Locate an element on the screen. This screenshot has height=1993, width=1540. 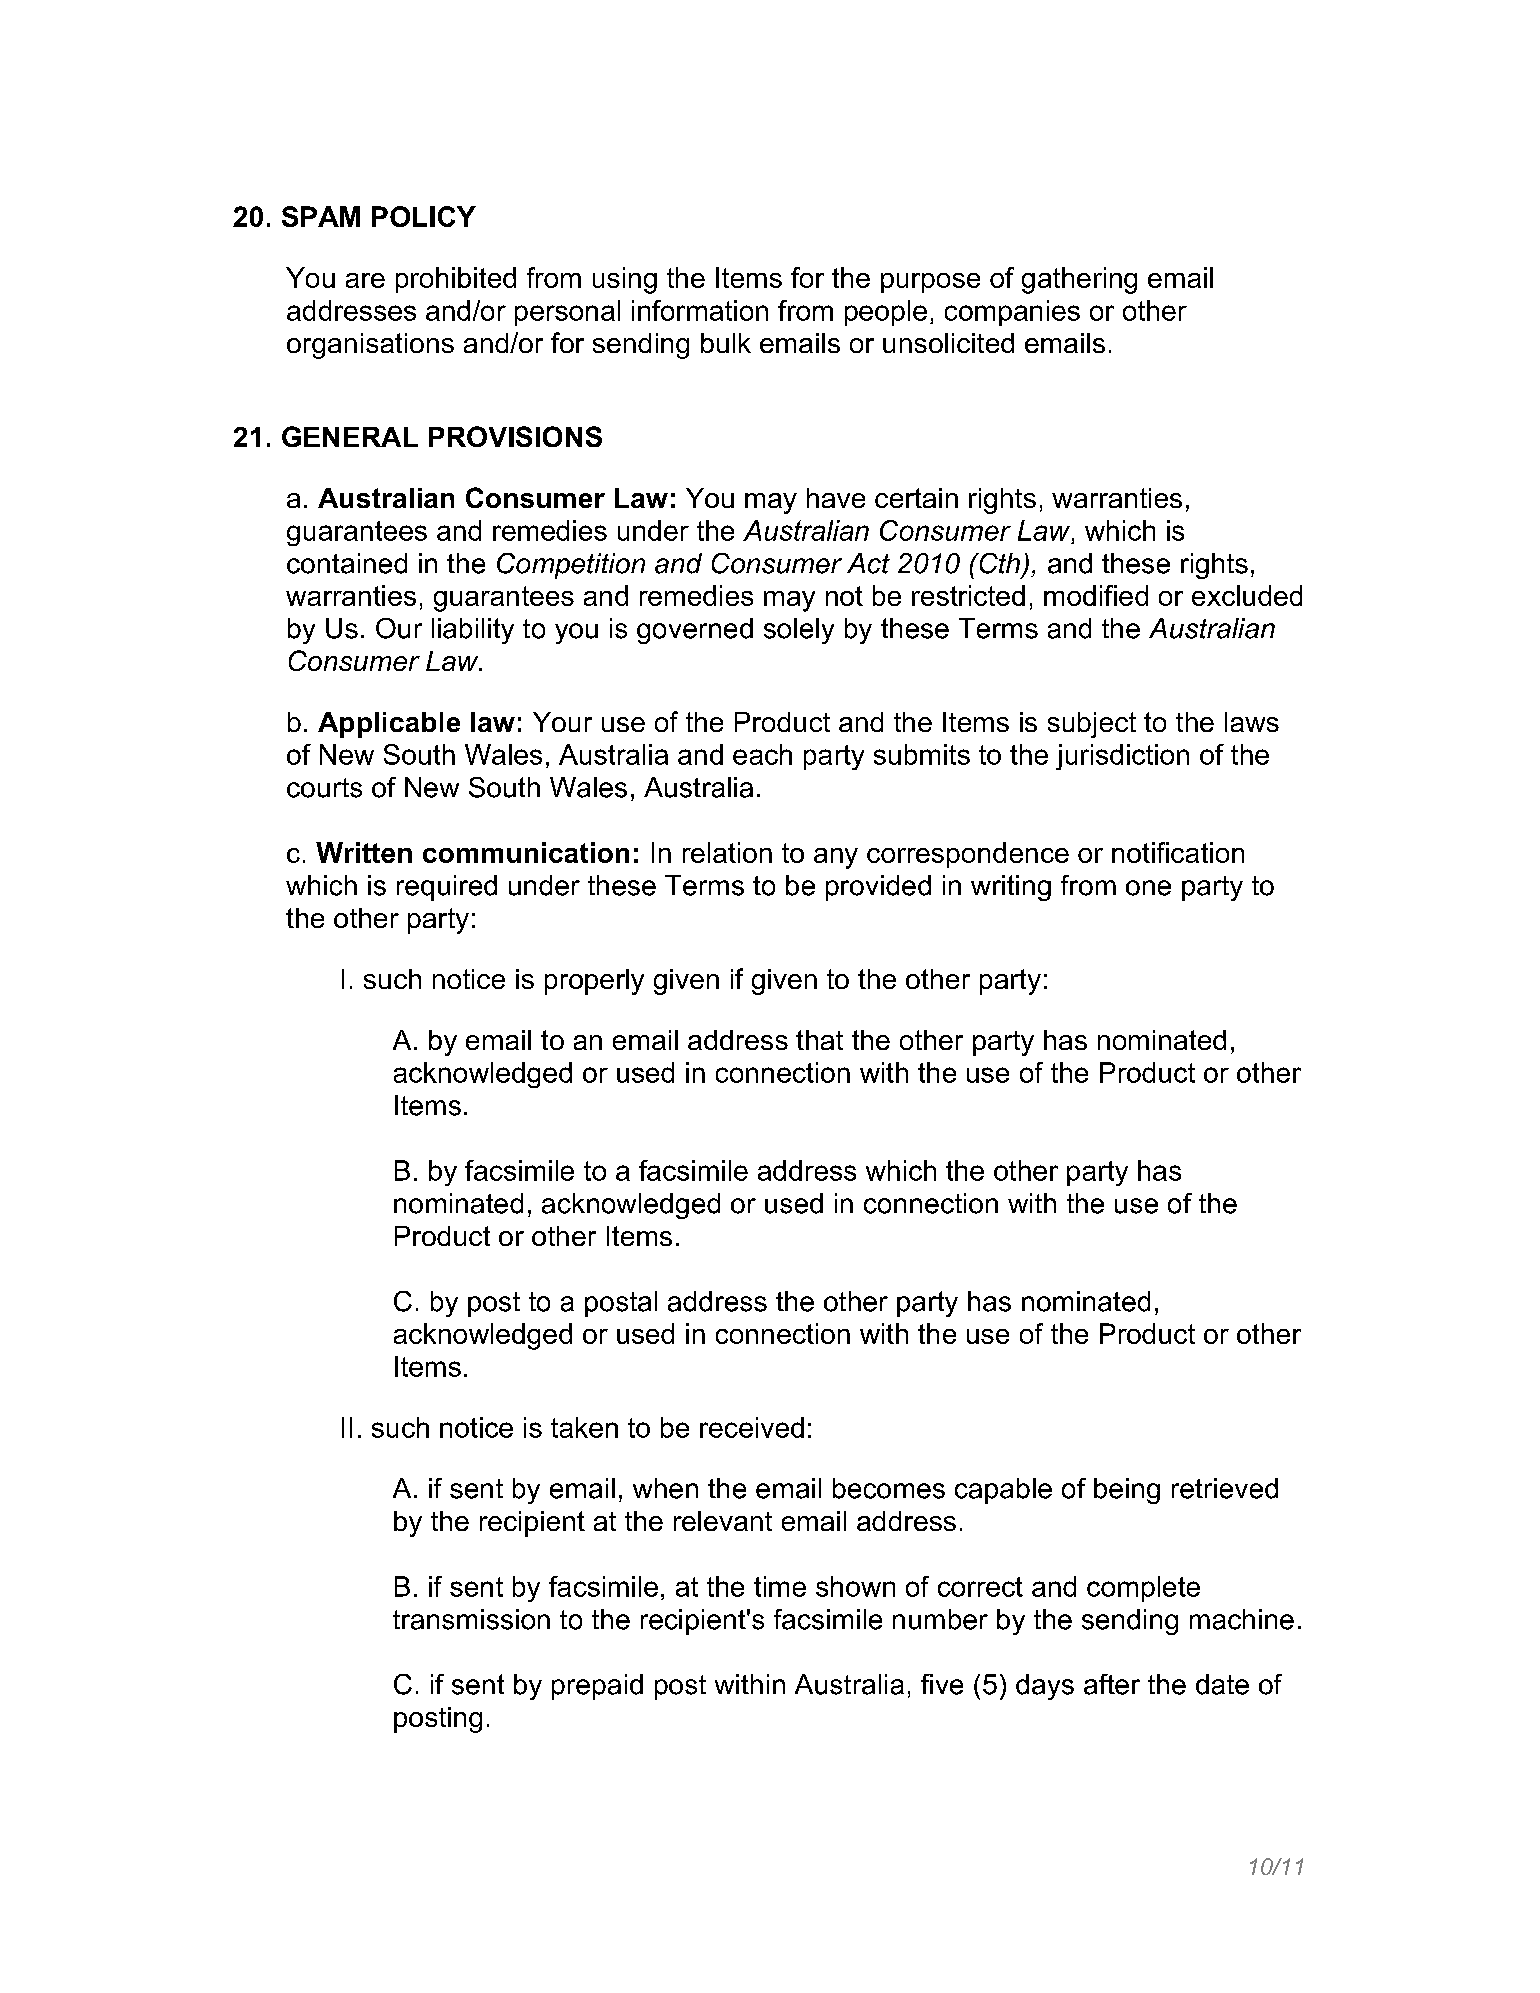
after is located at coordinates (1112, 1684).
